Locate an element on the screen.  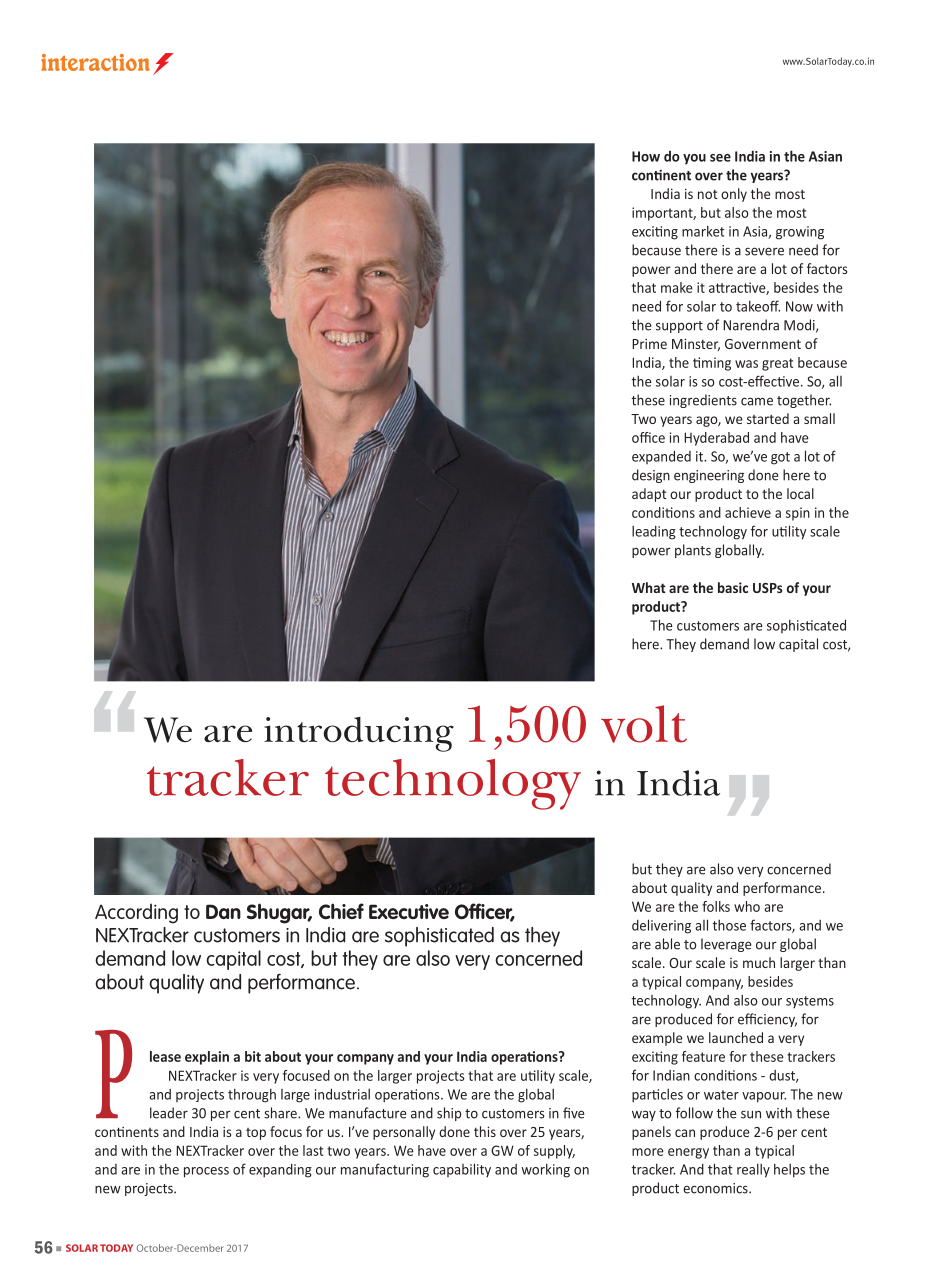
interaction is located at coordinates (95, 62).
